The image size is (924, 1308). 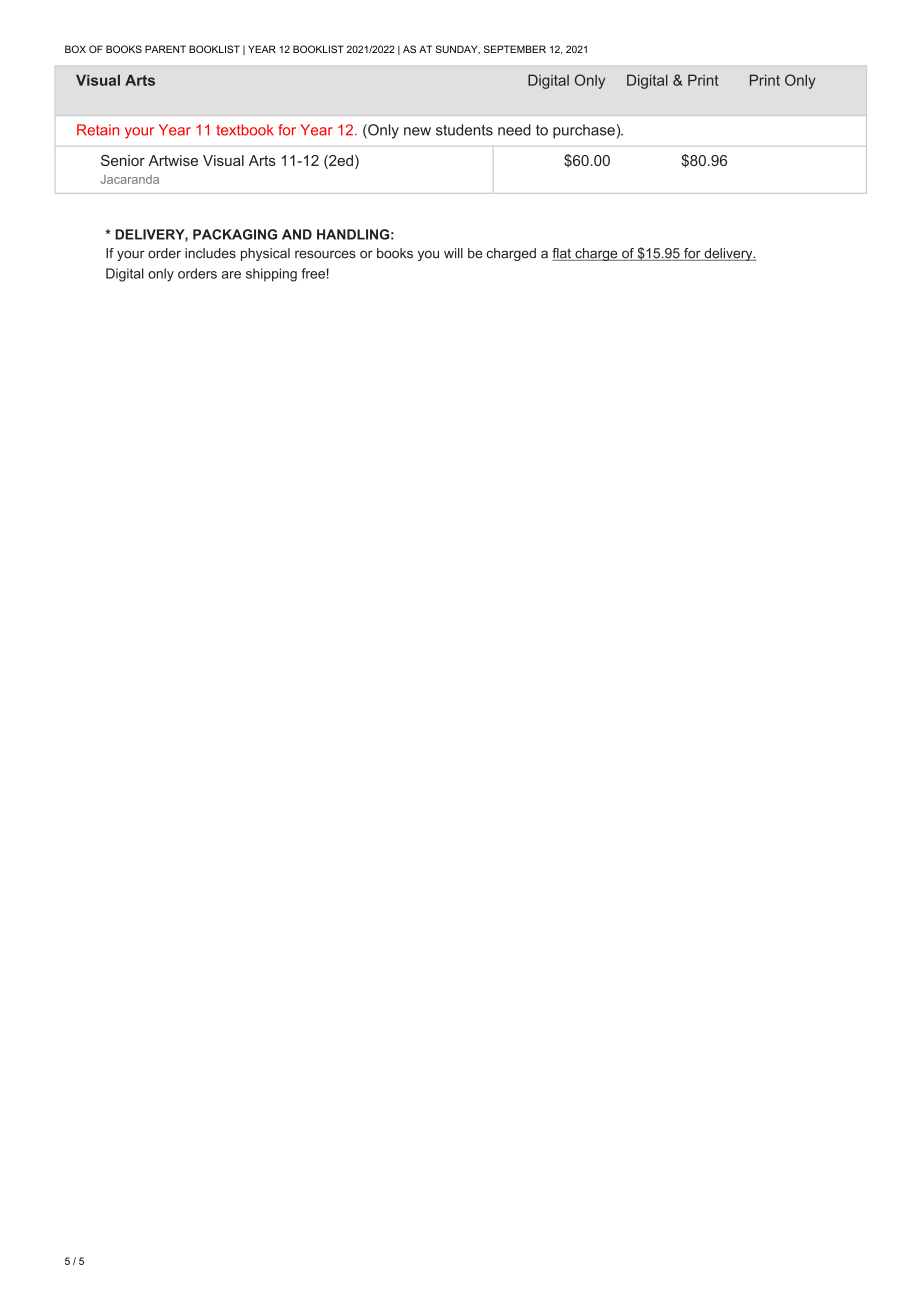 What do you see at coordinates (313, 273) in the screenshot?
I see `free` at bounding box center [313, 273].
